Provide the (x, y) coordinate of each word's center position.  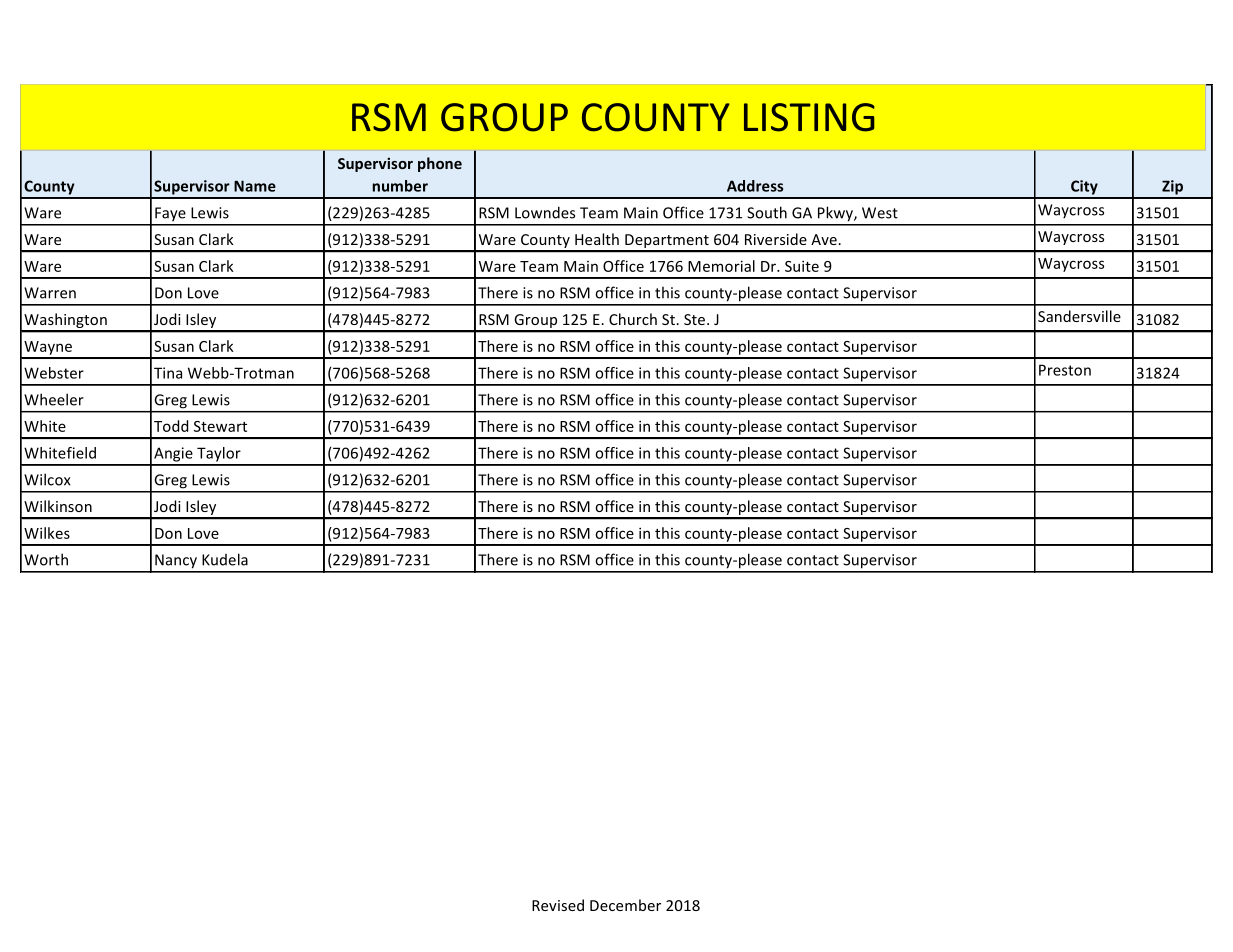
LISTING (809, 117)
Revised (558, 905)
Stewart (220, 426)
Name (255, 186)
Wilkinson (58, 506)
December (625, 905)
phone (440, 164)
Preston (1065, 370)
